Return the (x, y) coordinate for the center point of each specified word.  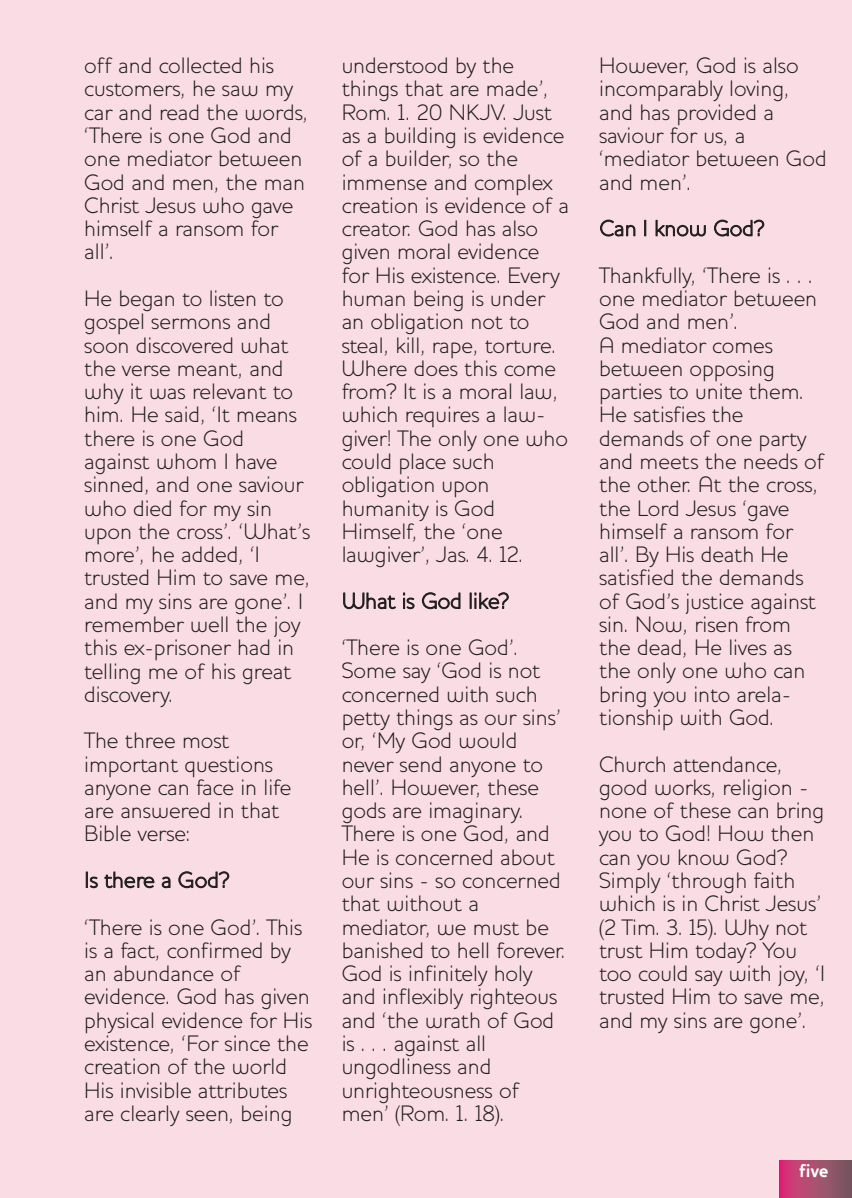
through (709, 884)
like (485, 600)
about (528, 857)
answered (165, 810)
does (436, 368)
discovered (184, 345)
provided (716, 114)
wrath (453, 1020)
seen (207, 1115)
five (813, 1170)
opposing (731, 372)
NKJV (477, 112)
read (179, 112)
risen (717, 624)
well (209, 624)
